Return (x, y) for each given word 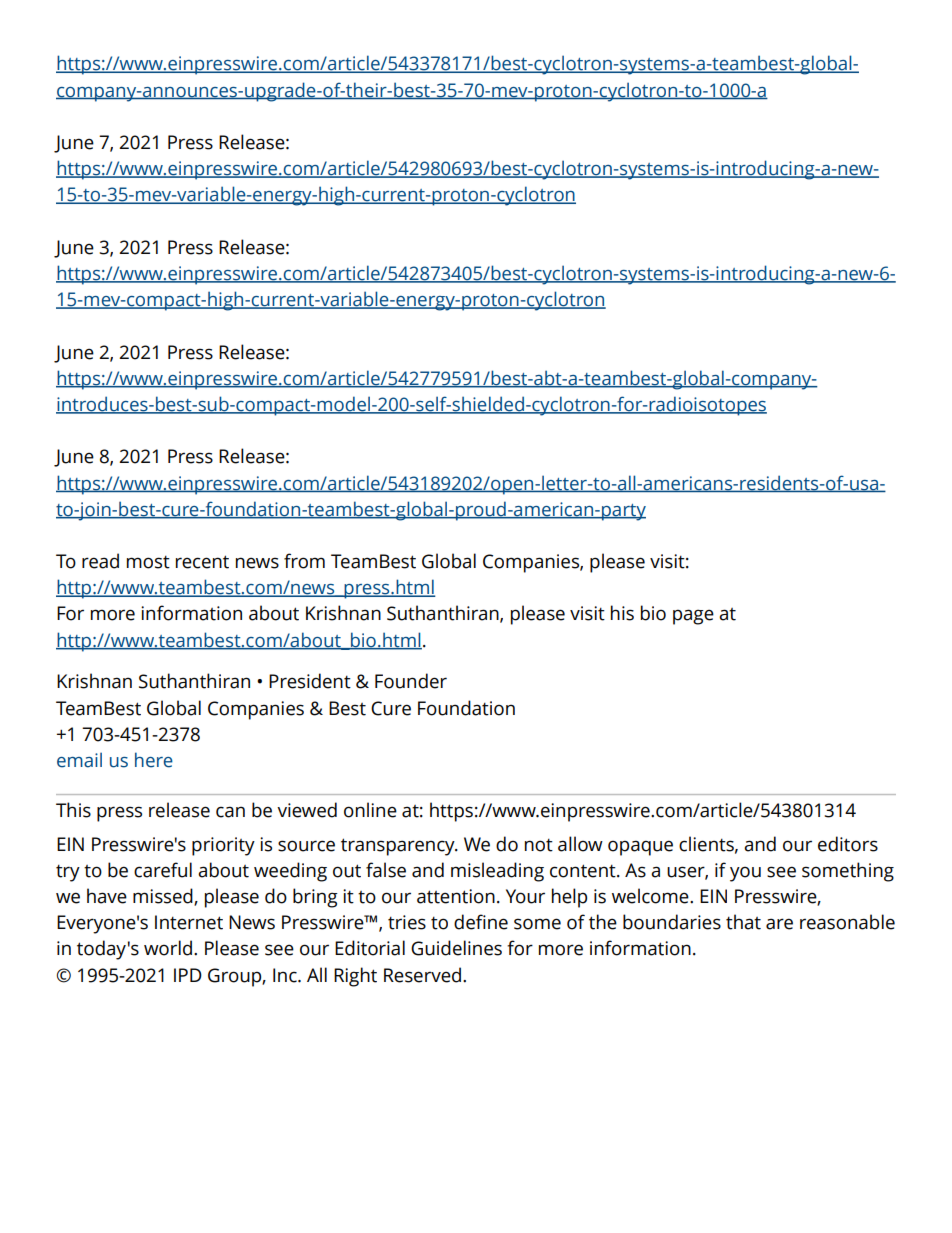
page (693, 617)
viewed (307, 810)
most (148, 562)
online (370, 810)
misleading (497, 872)
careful (163, 870)
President (310, 681)
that (743, 922)
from (304, 561)
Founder (411, 681)
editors (848, 844)
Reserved (422, 975)
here (154, 760)
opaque (640, 848)
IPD (188, 975)
